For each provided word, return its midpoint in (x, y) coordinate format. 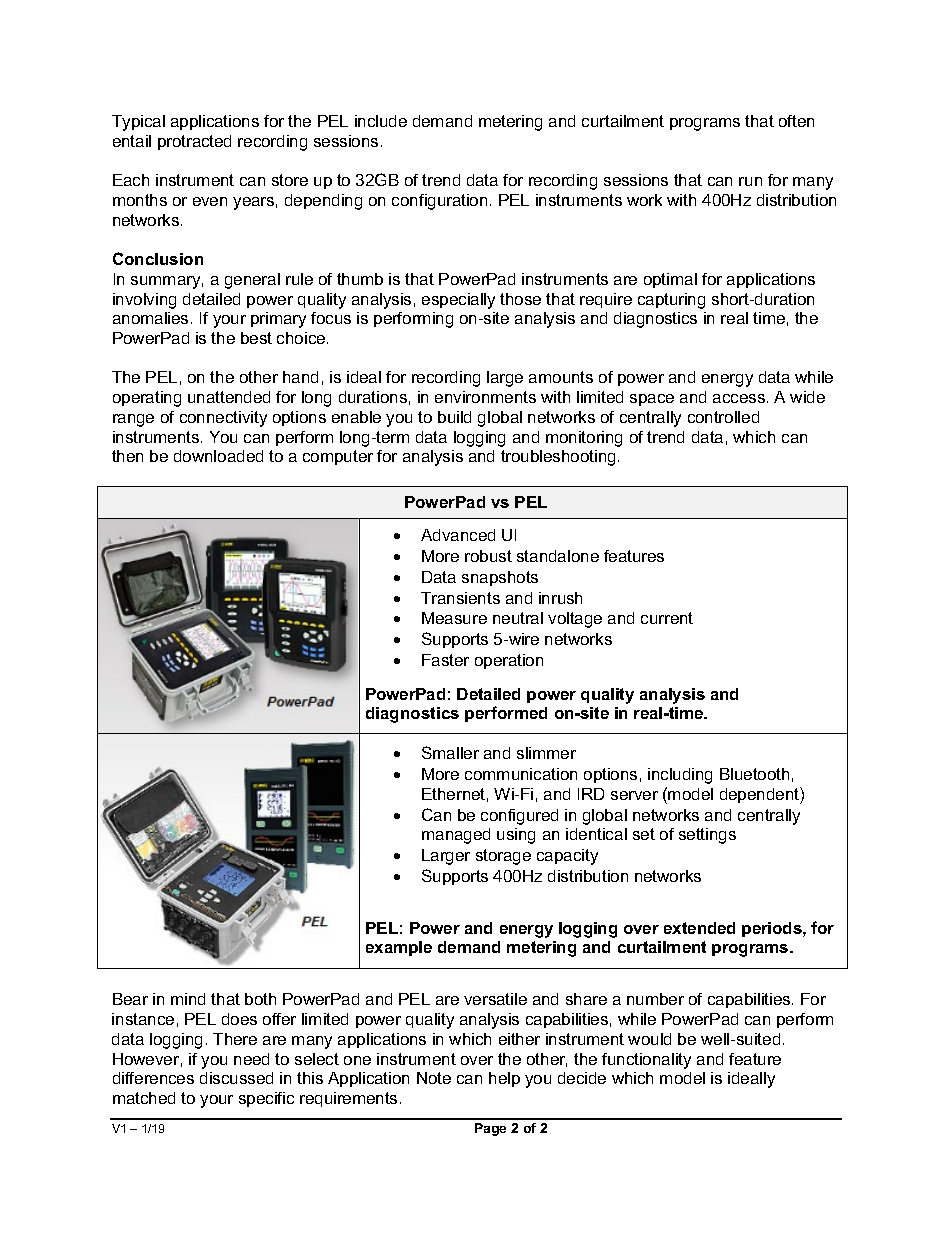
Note (434, 1078)
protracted (194, 142)
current (667, 618)
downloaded (218, 456)
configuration (439, 202)
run (750, 181)
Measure (454, 618)
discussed (236, 1078)
